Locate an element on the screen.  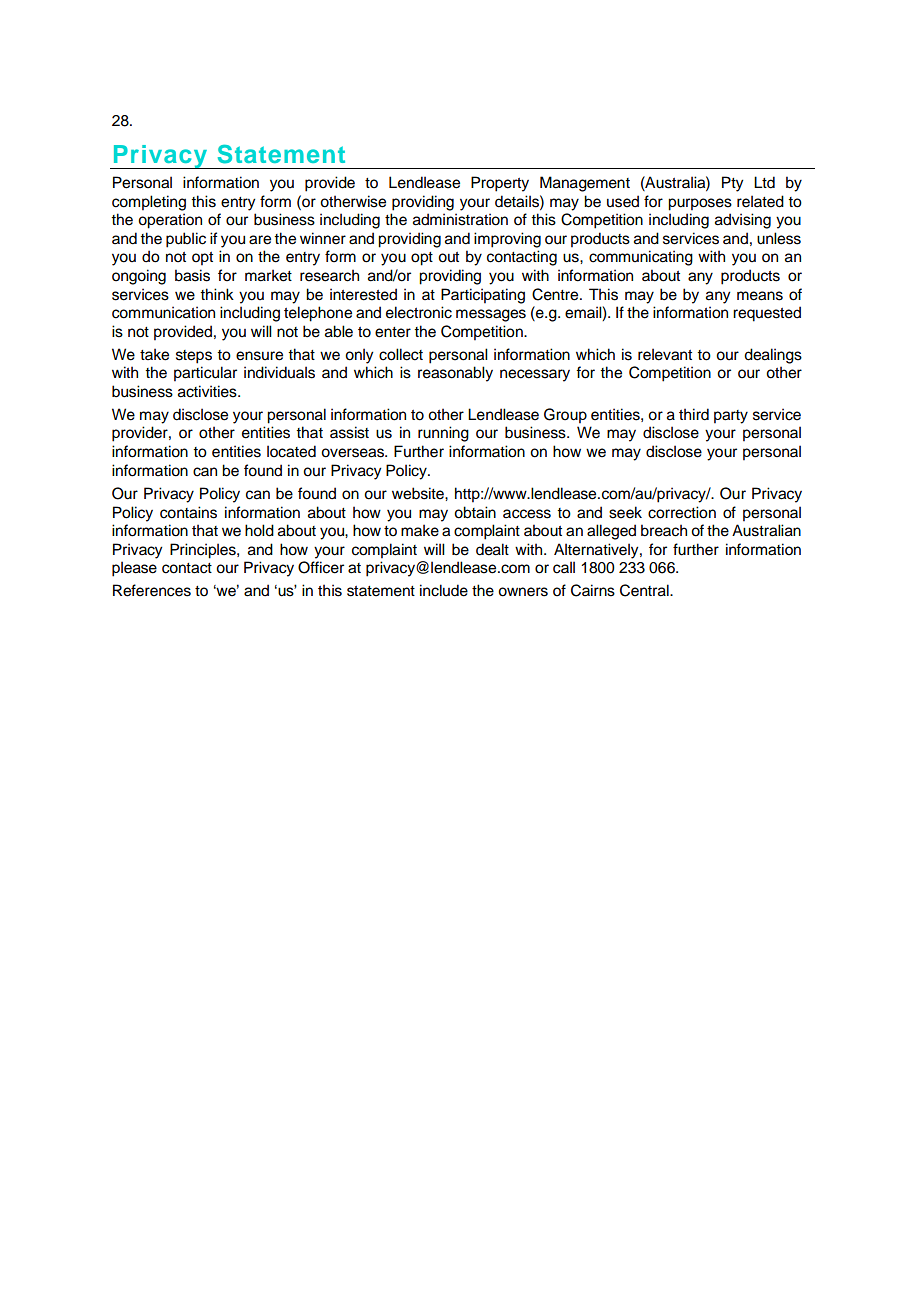
third is located at coordinates (694, 414).
